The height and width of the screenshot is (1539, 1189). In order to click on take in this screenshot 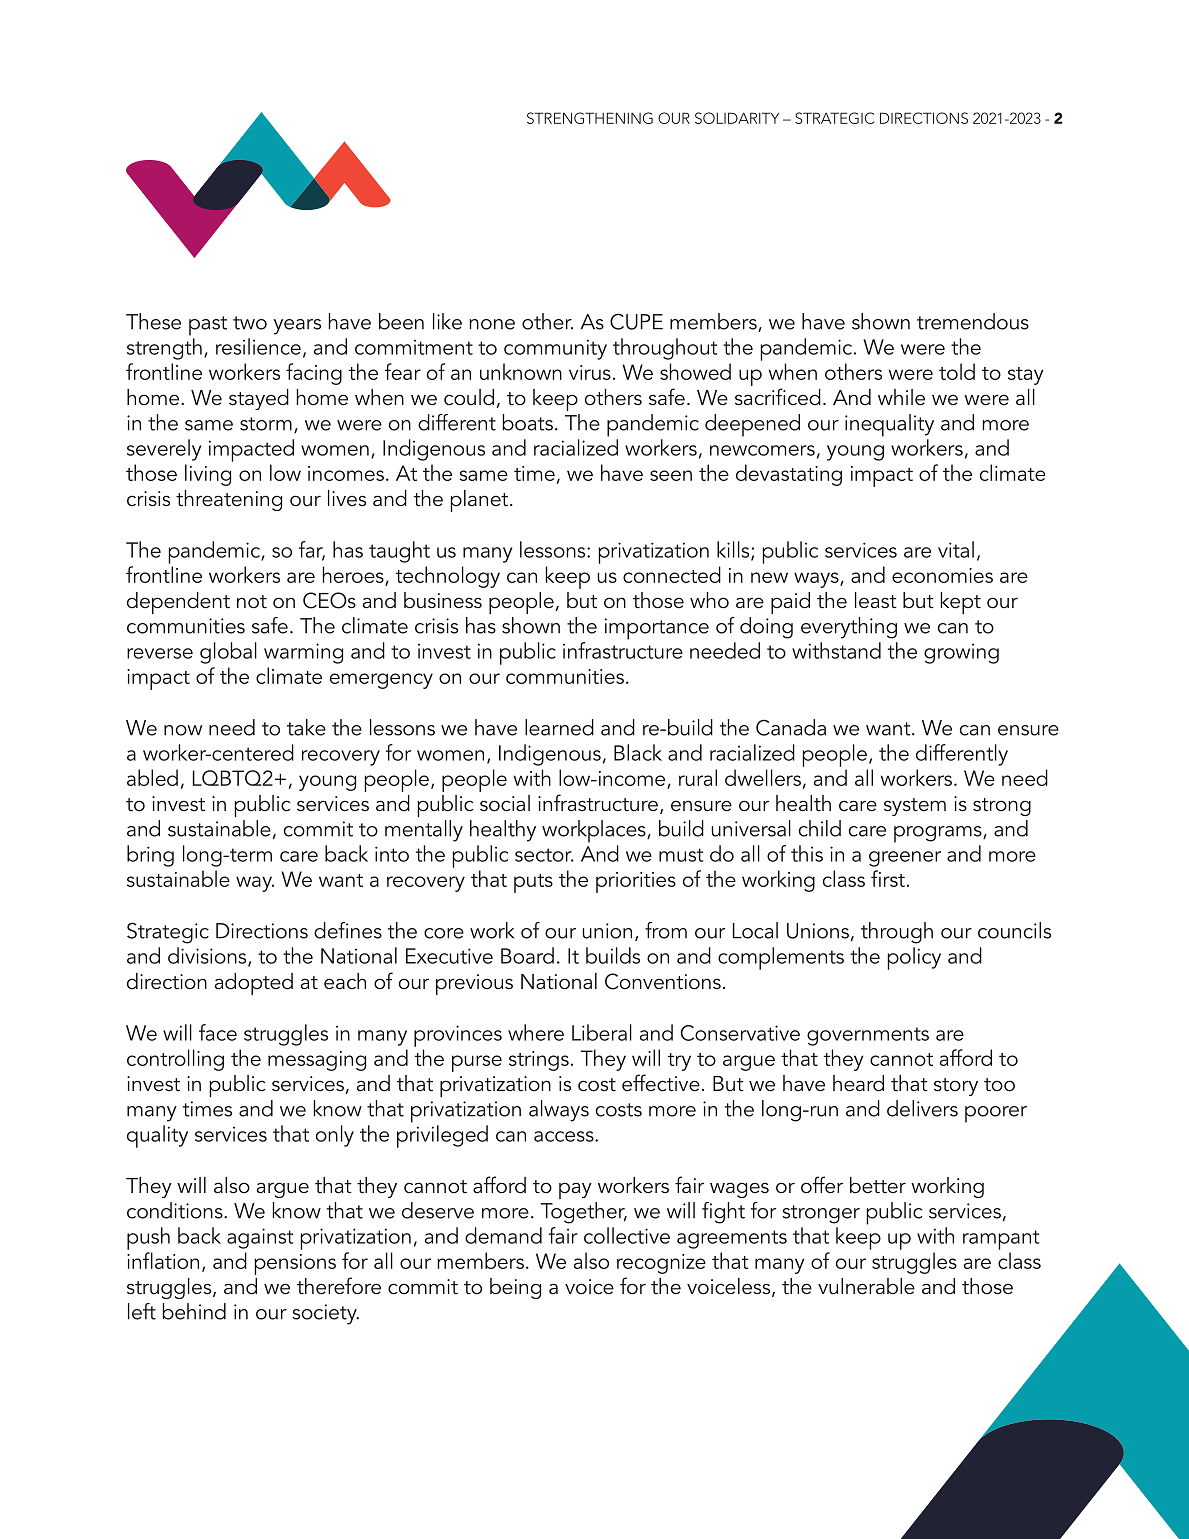, I will do `click(306, 727)`.
